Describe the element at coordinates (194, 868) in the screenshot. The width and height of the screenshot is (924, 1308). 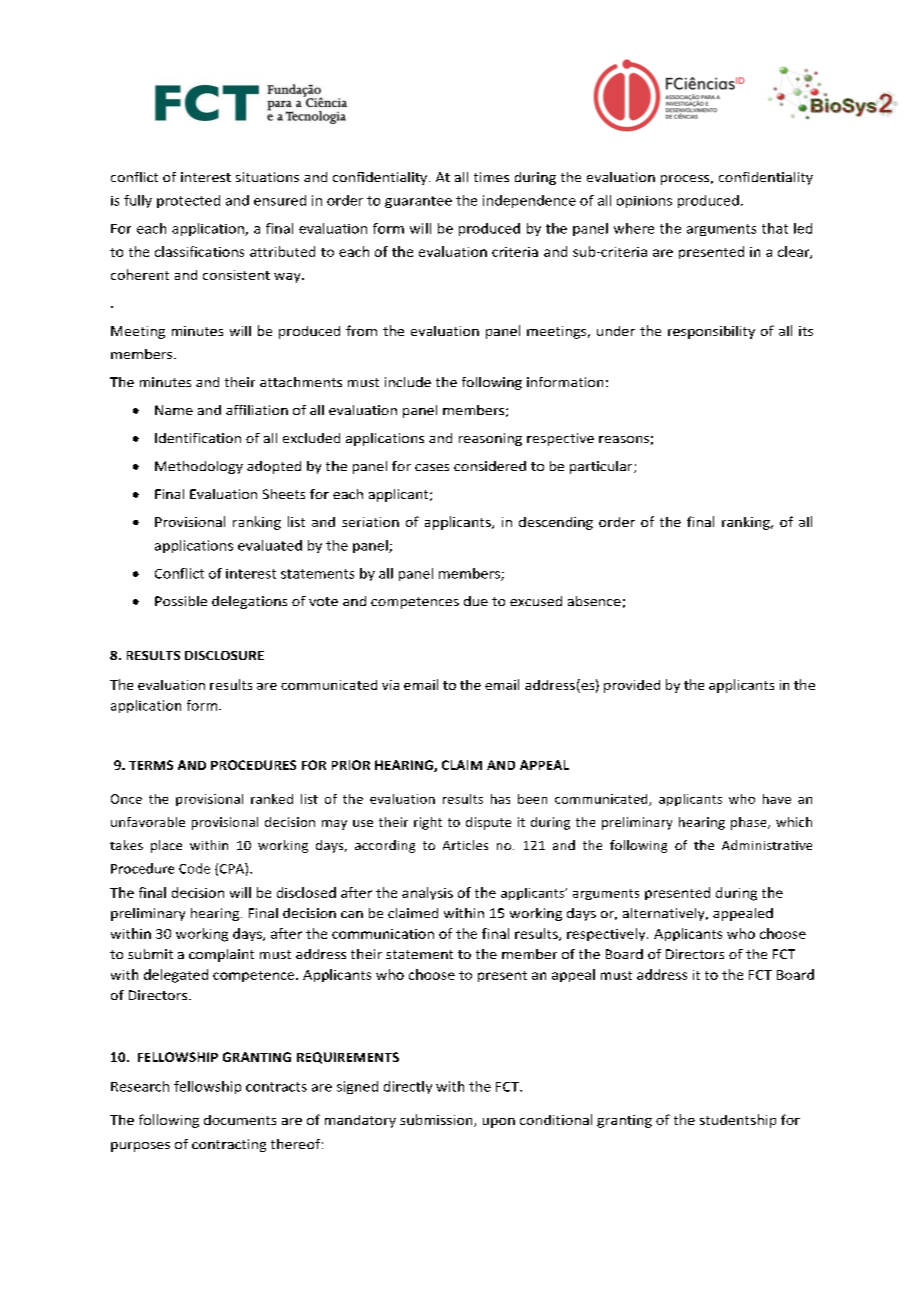
I see `Code` at that location.
